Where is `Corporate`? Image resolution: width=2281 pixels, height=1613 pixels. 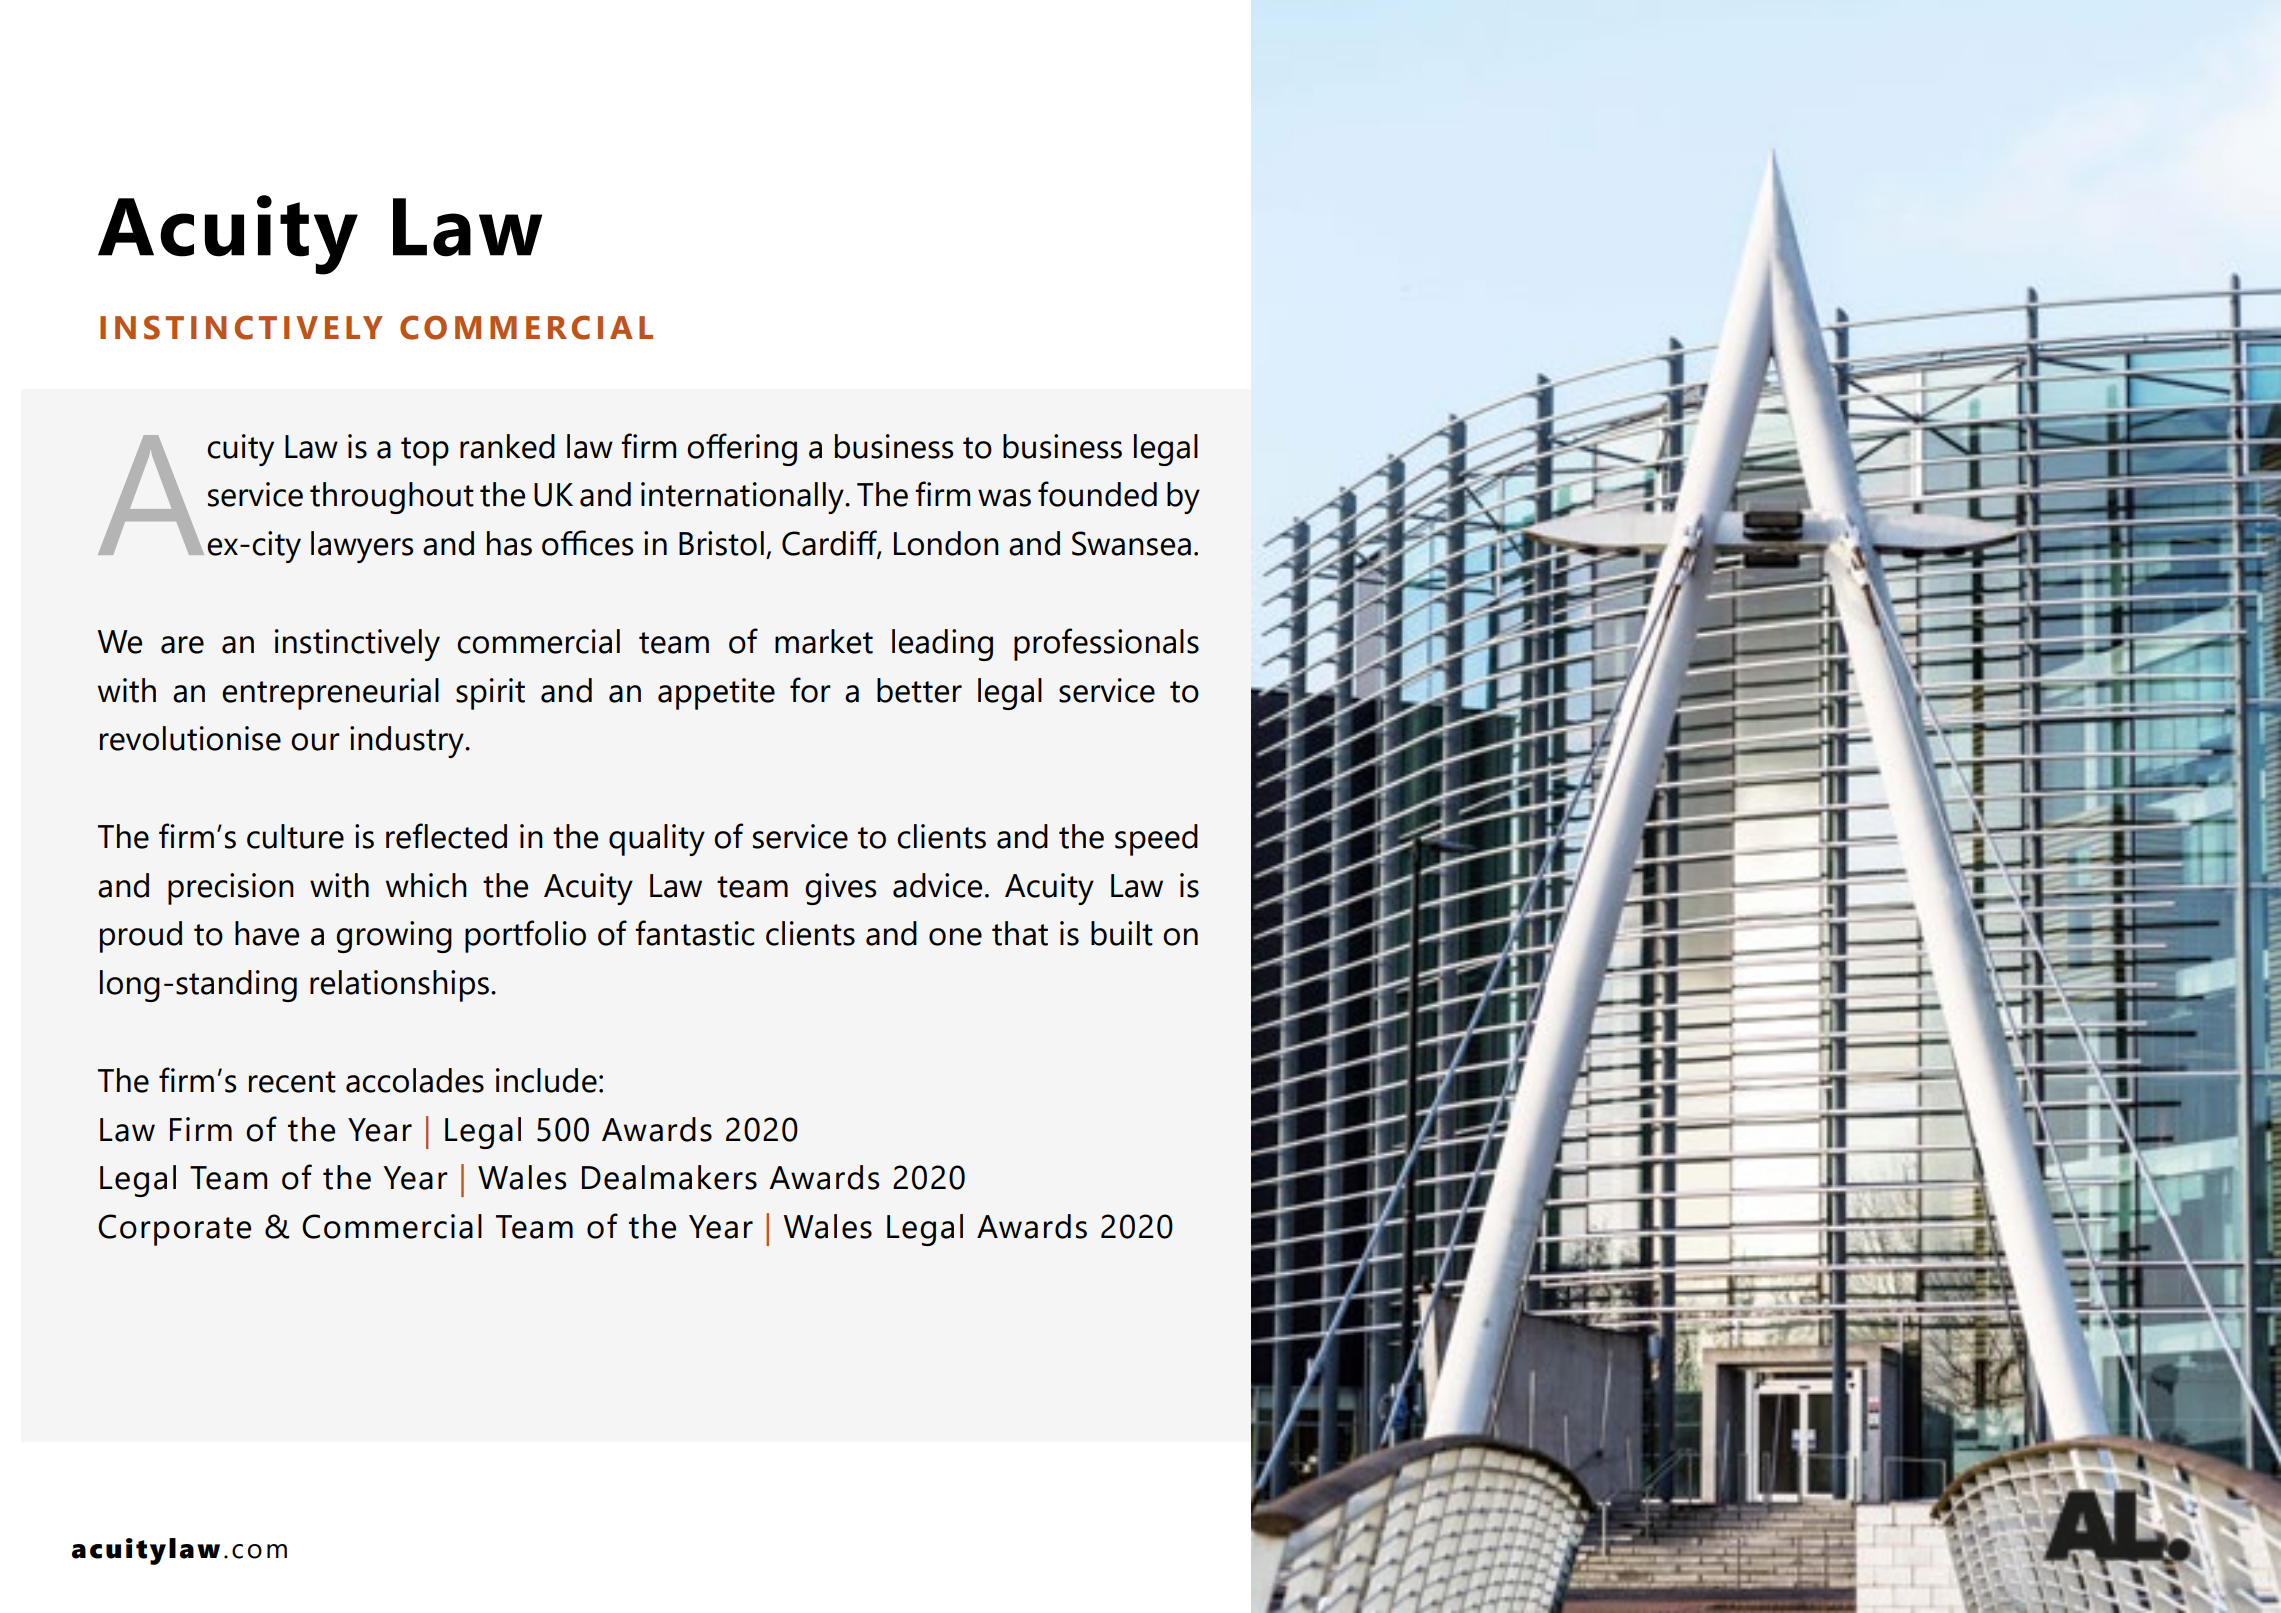 Corporate is located at coordinates (174, 1230).
